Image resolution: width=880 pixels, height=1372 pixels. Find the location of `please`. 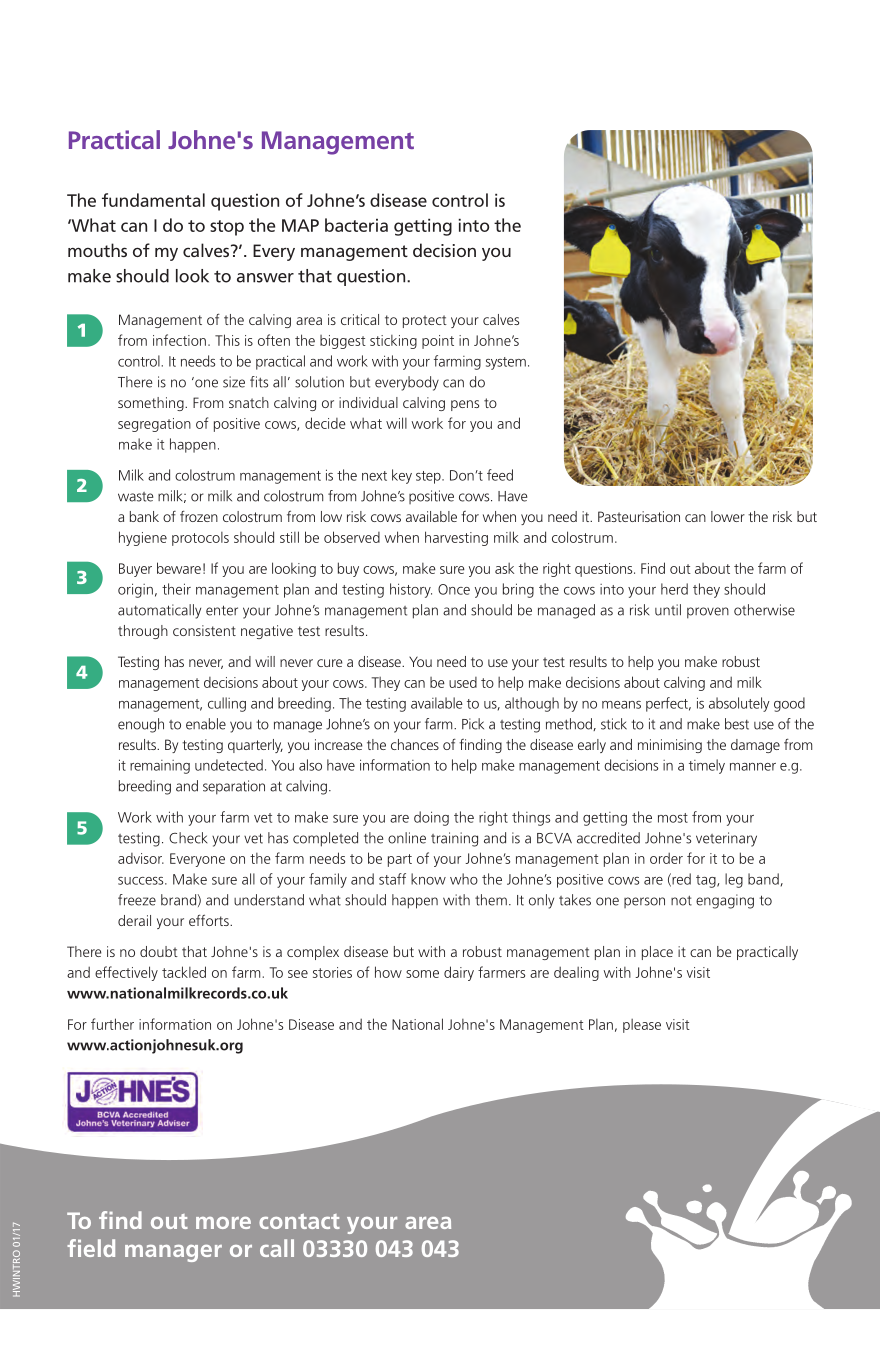

please is located at coordinates (642, 1026).
